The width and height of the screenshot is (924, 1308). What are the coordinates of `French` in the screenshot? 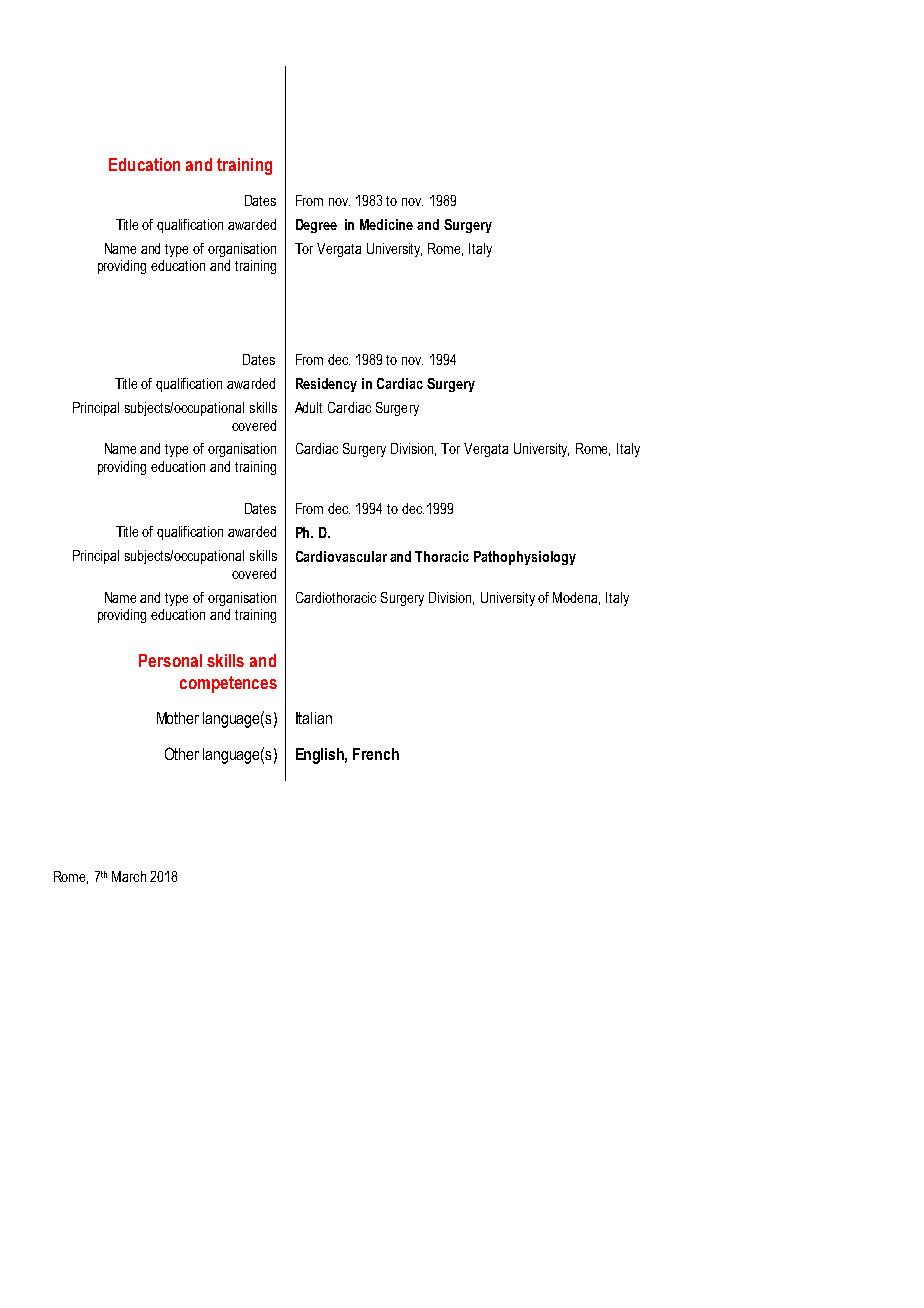 It's located at (376, 754).
